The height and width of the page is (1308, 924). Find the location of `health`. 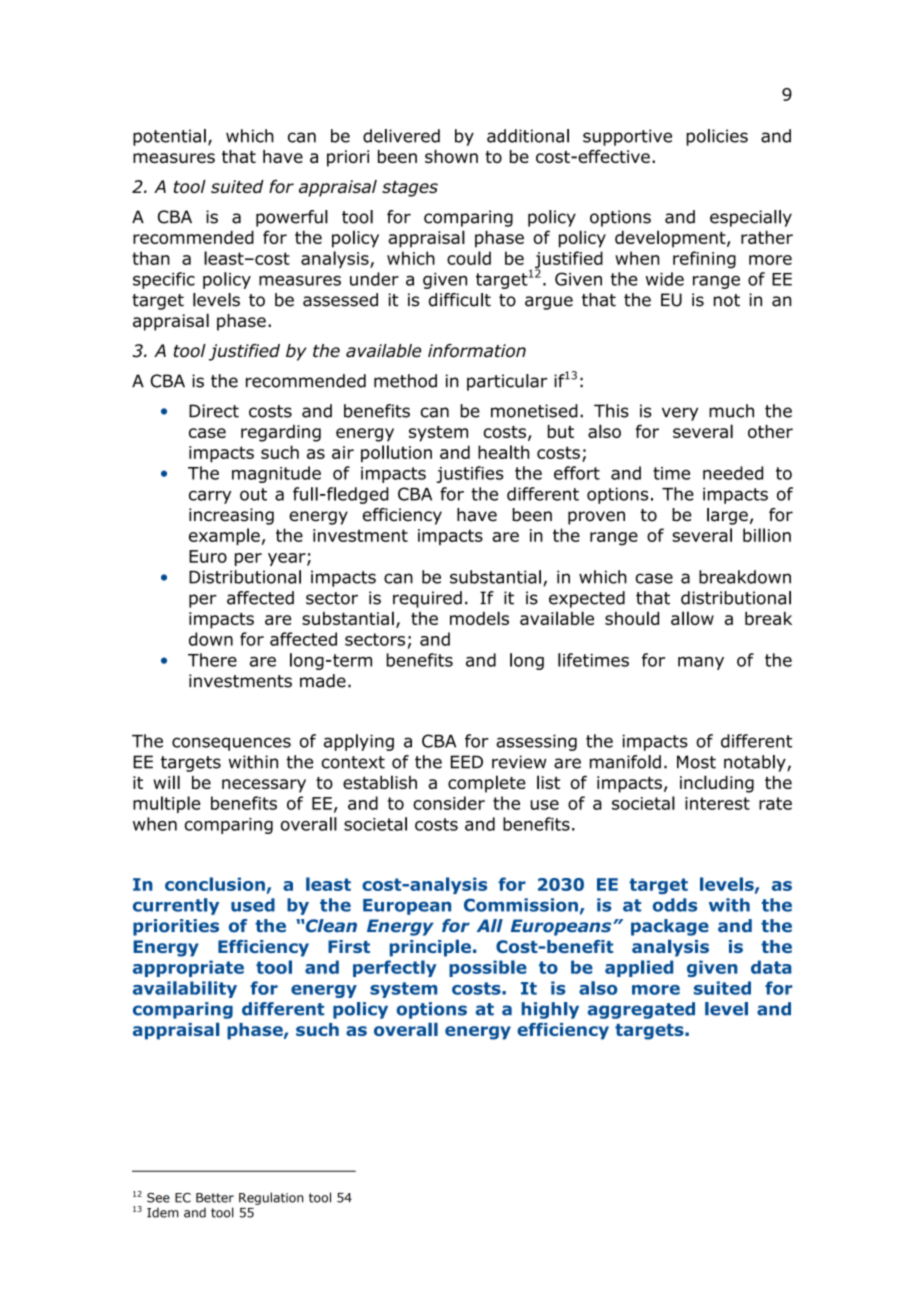

health is located at coordinates (503, 452).
